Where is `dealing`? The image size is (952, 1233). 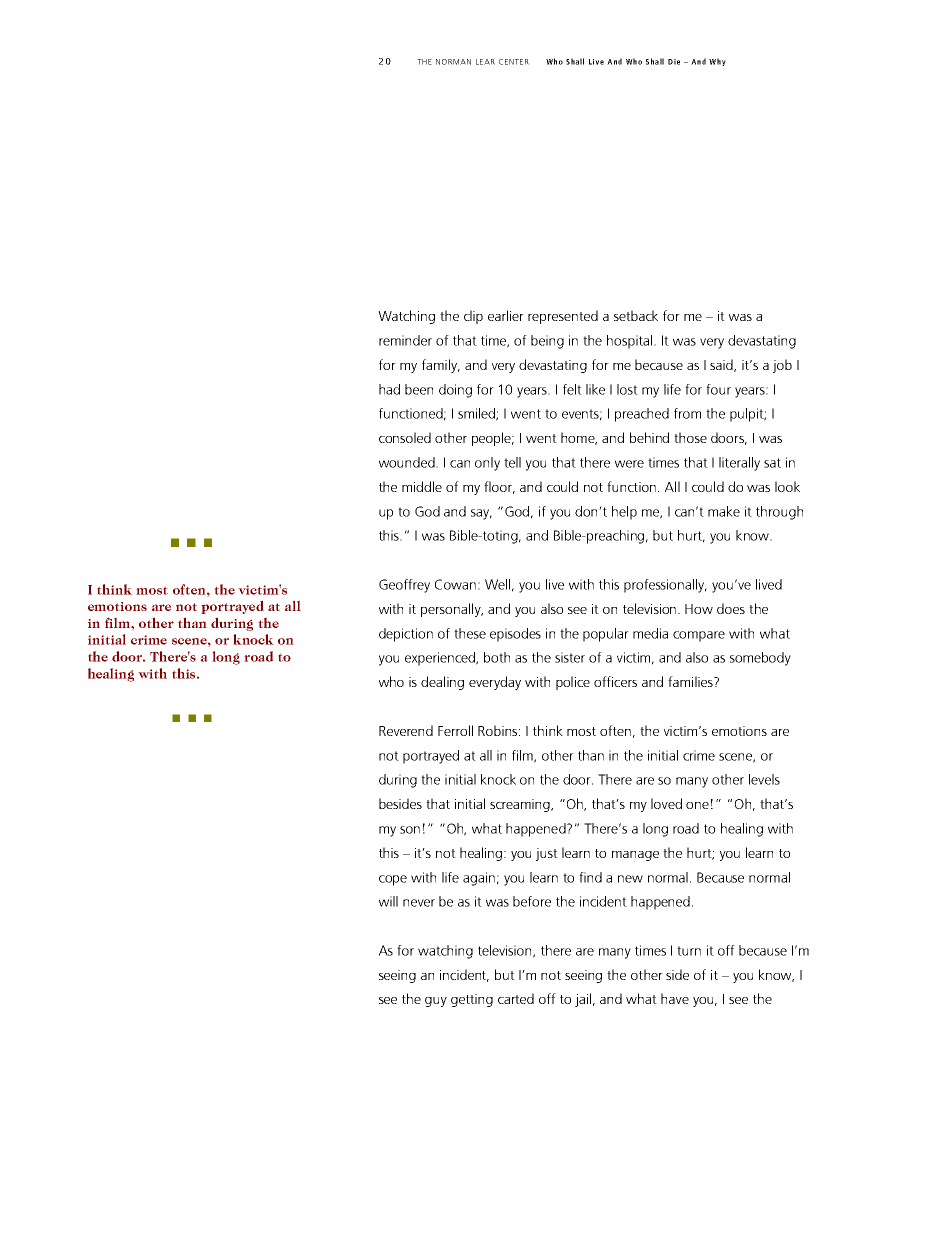 dealing is located at coordinates (442, 683).
